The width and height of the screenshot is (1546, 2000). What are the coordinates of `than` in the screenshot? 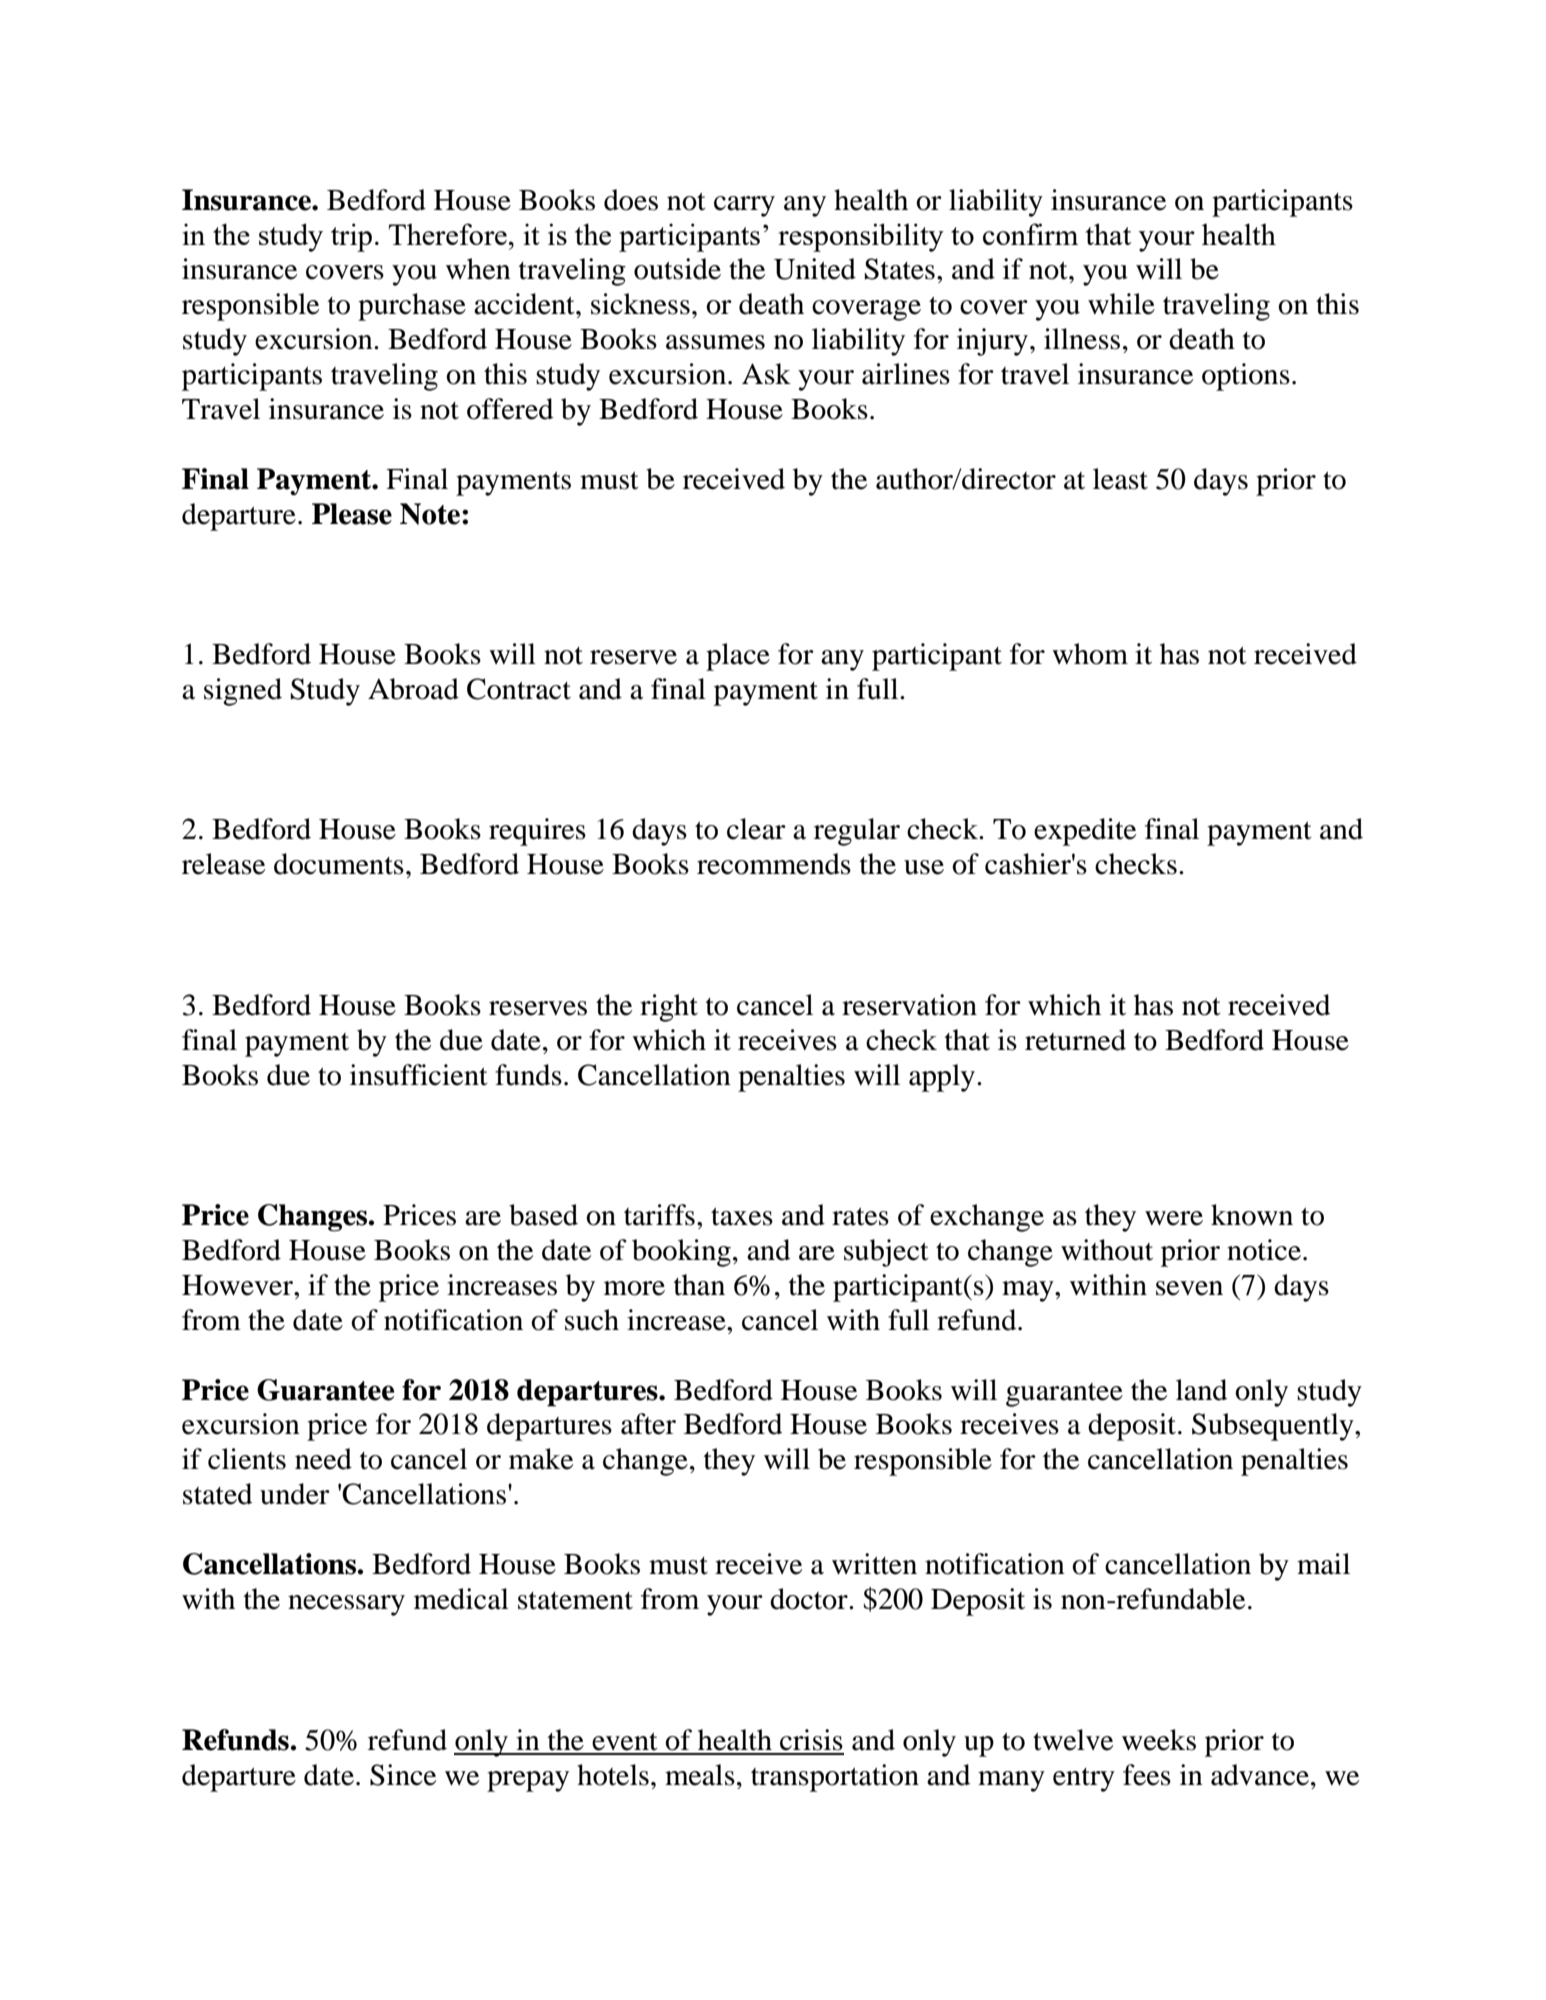 It's located at (699, 1285).
